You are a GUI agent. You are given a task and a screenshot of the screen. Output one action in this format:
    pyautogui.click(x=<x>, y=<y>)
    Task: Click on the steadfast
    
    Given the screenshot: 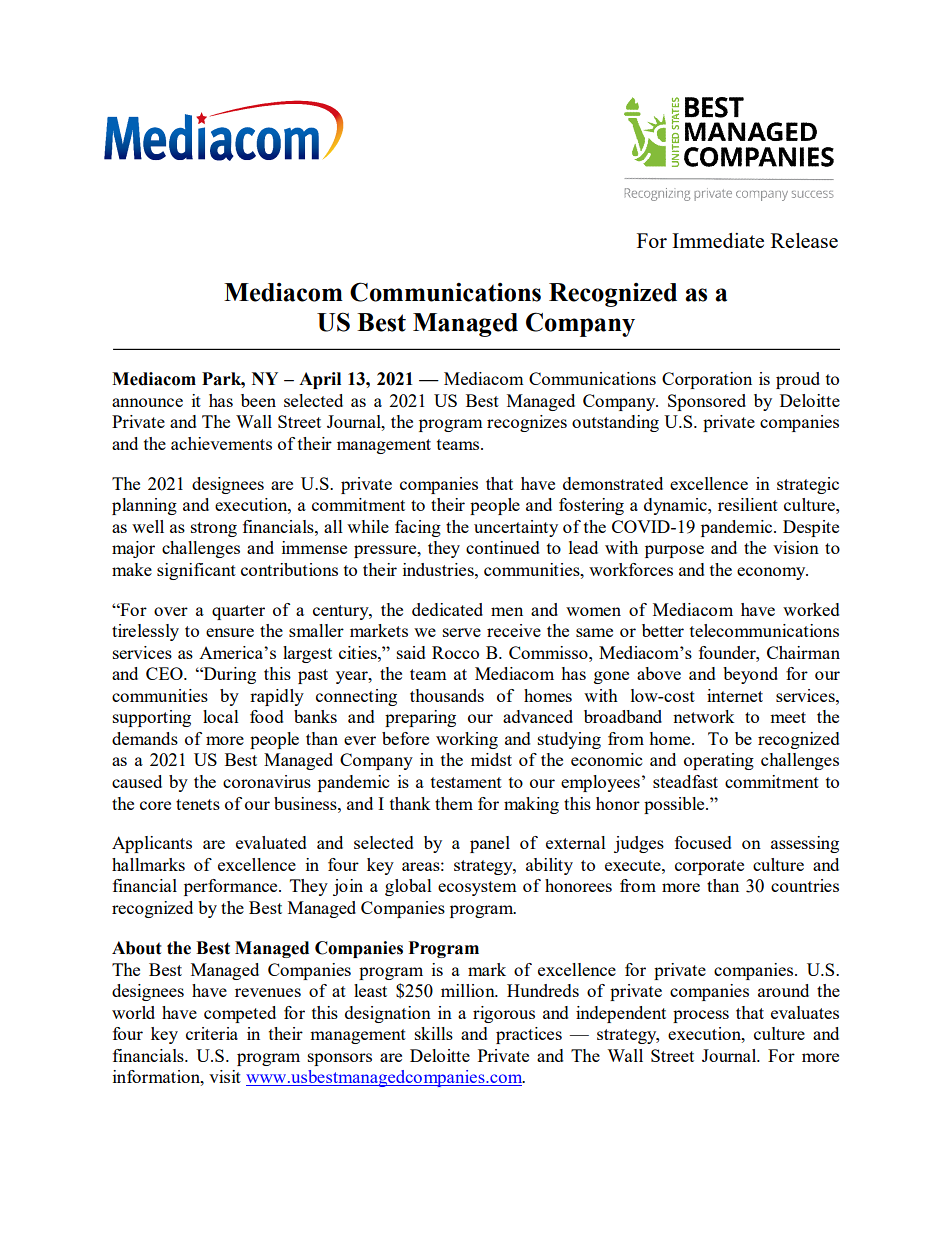 What is the action you would take?
    pyautogui.click(x=685, y=781)
